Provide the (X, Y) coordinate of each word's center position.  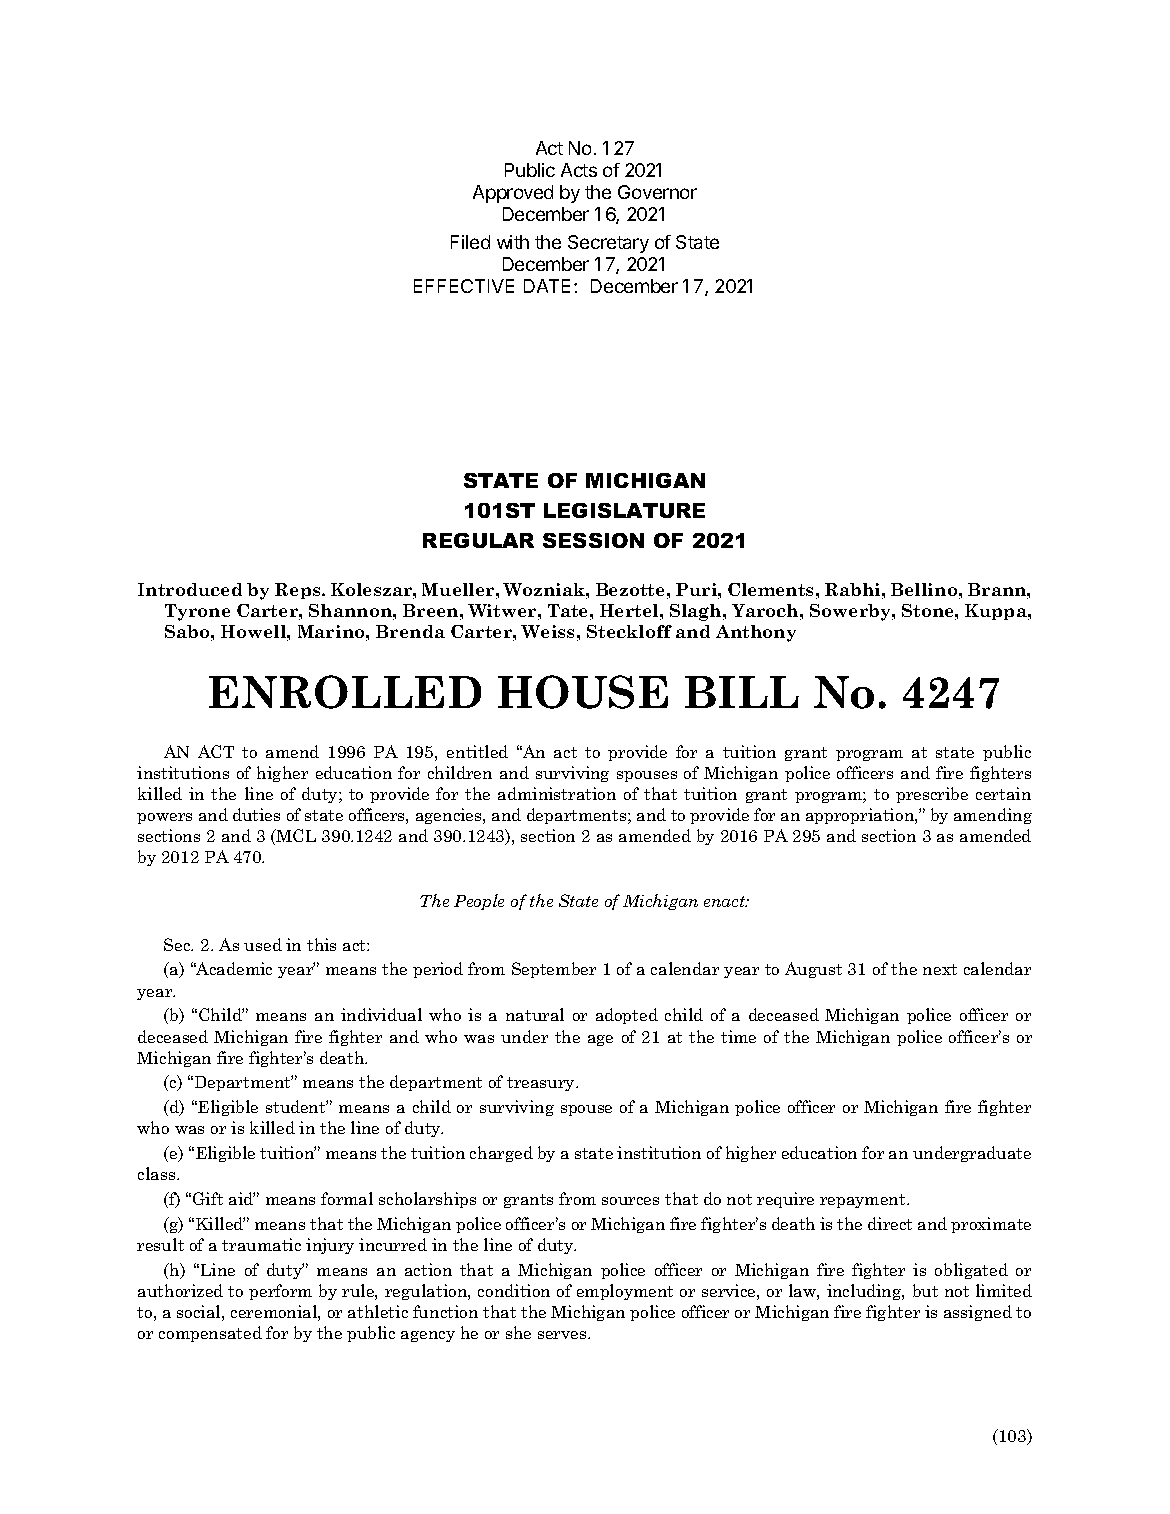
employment (625, 1292)
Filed (470, 242)
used (263, 944)
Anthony (756, 633)
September (554, 970)
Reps (299, 591)
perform (280, 1292)
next (940, 969)
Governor (657, 192)
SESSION (593, 540)
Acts (579, 170)
